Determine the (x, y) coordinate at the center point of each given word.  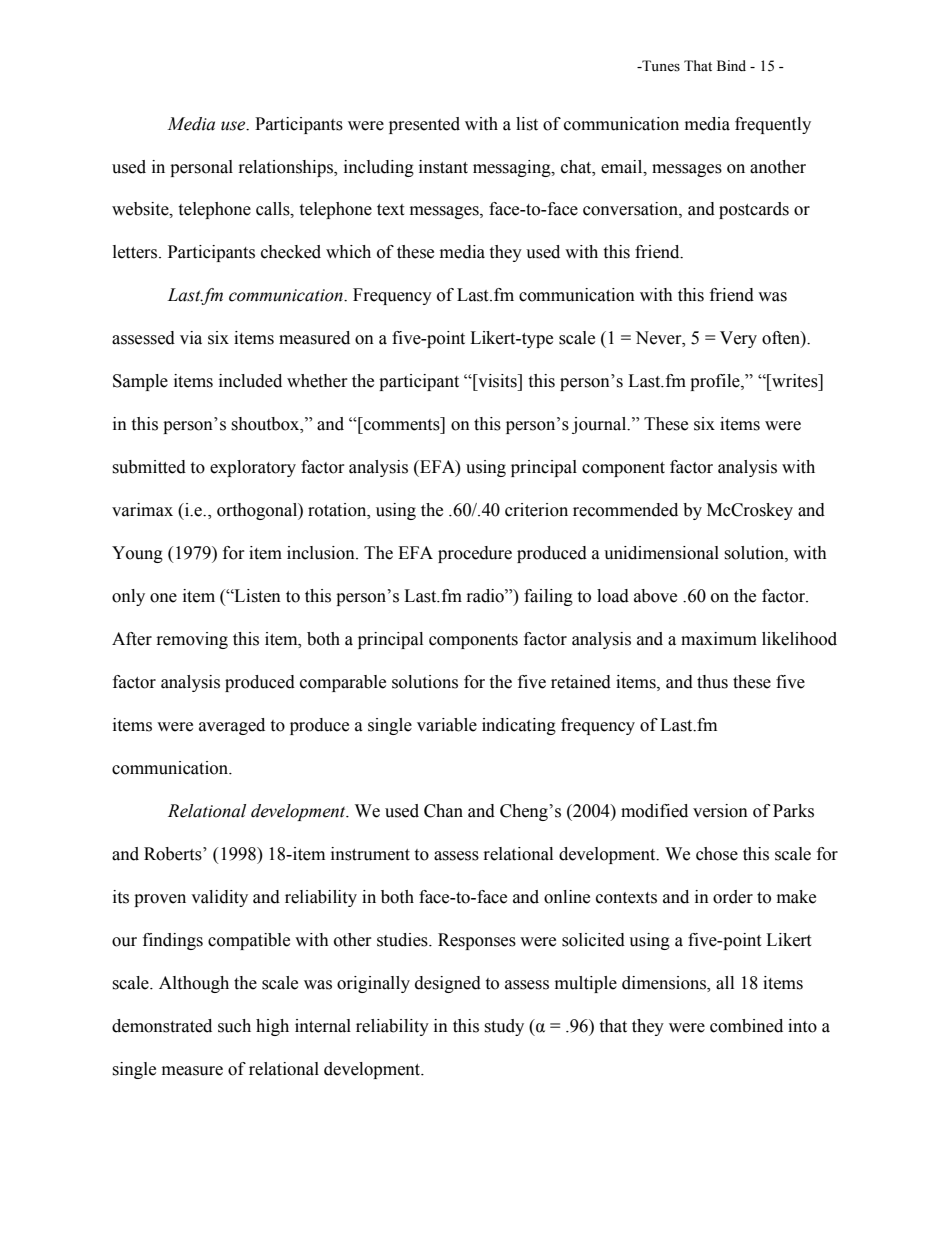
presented (424, 125)
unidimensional (661, 553)
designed (448, 984)
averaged (232, 726)
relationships (287, 168)
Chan (443, 811)
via (191, 338)
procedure (475, 554)
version (720, 811)
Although (194, 984)
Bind (731, 65)
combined (746, 1026)
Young (137, 554)
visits (497, 381)
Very (738, 339)
